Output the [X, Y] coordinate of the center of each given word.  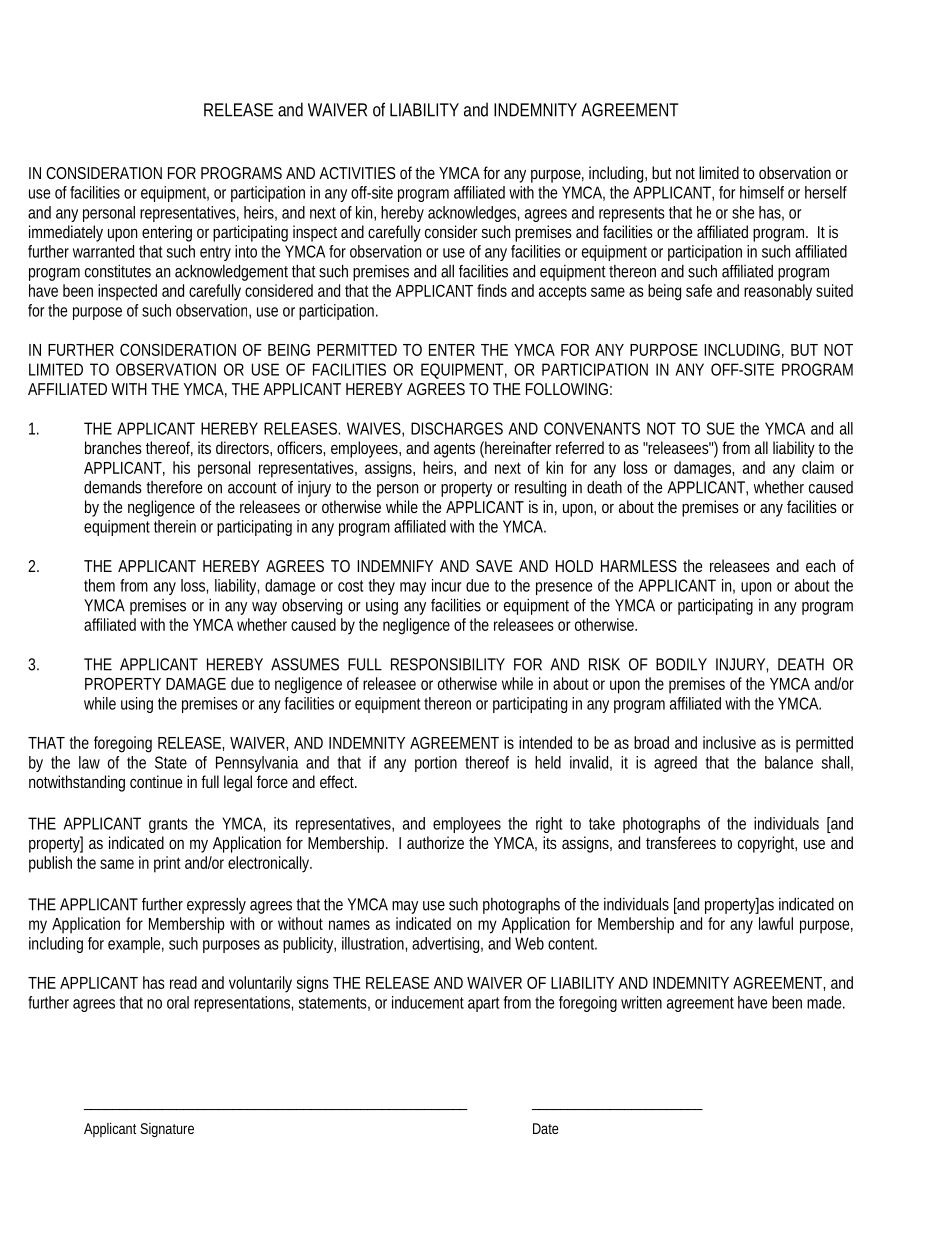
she [743, 212]
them [99, 585]
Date [546, 1128]
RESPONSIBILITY [448, 664]
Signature [167, 1130]
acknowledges [473, 214]
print [167, 864]
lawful [776, 923]
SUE [721, 428]
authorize [435, 842]
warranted [103, 251]
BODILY [681, 664]
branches [113, 447]
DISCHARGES [457, 428]
